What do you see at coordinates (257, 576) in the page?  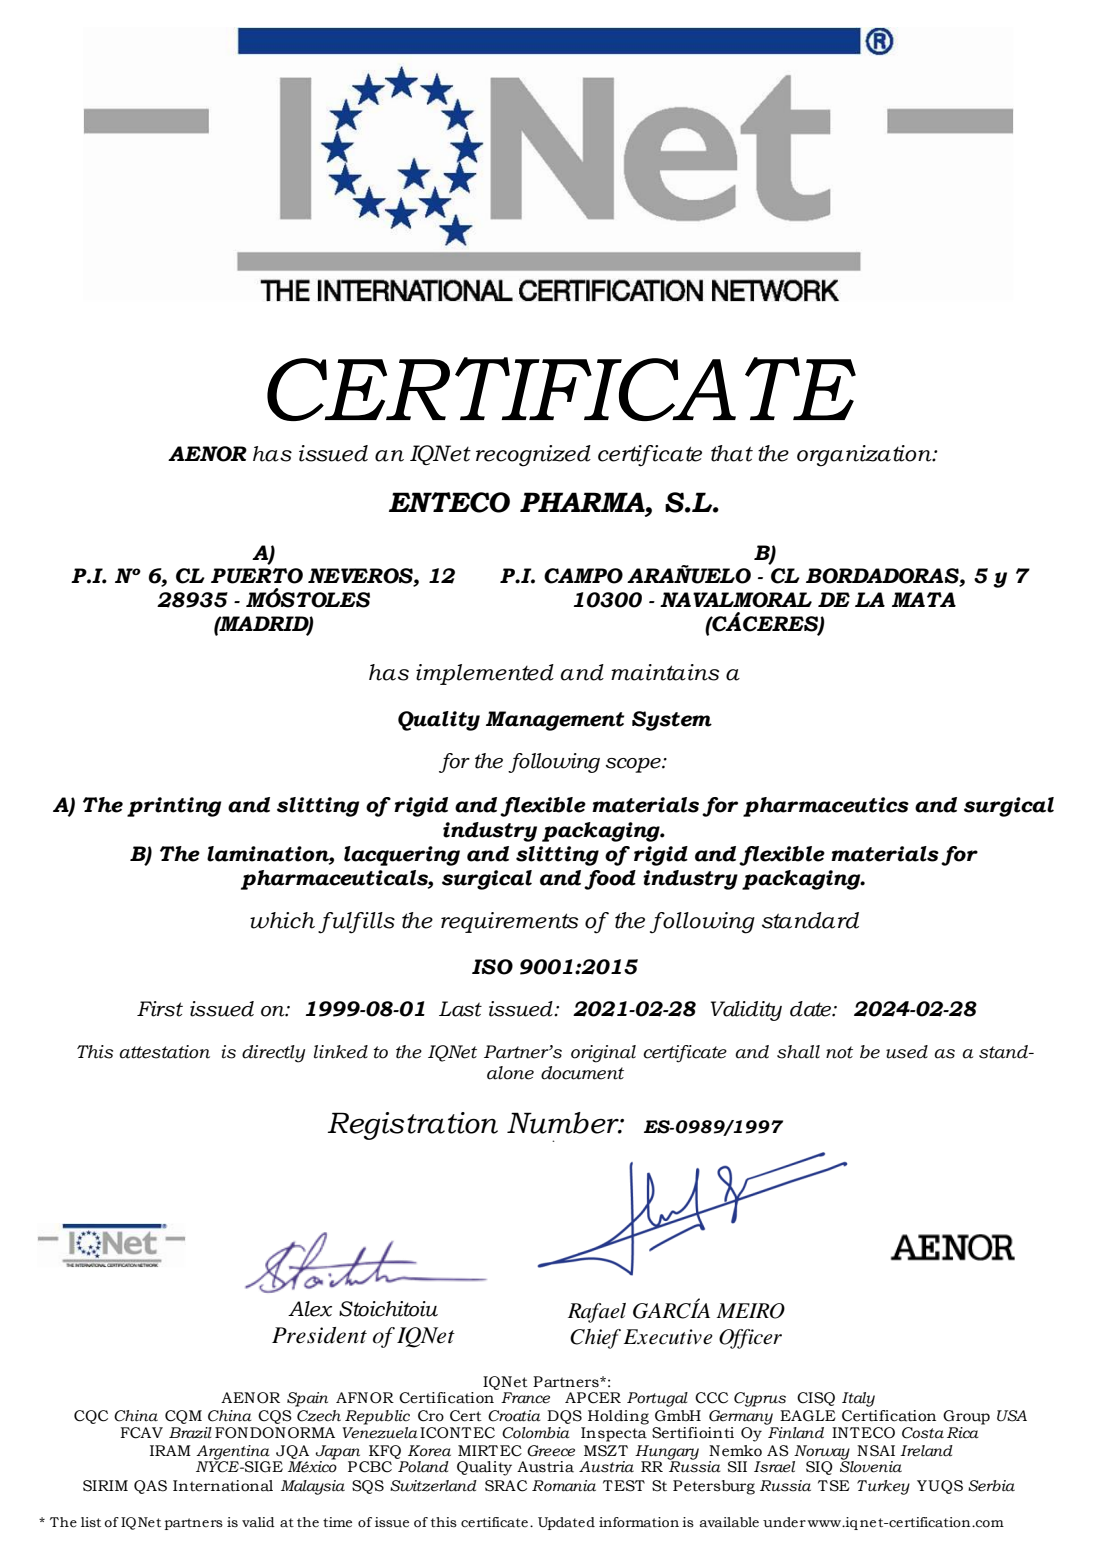 I see `PUERTO` at bounding box center [257, 576].
